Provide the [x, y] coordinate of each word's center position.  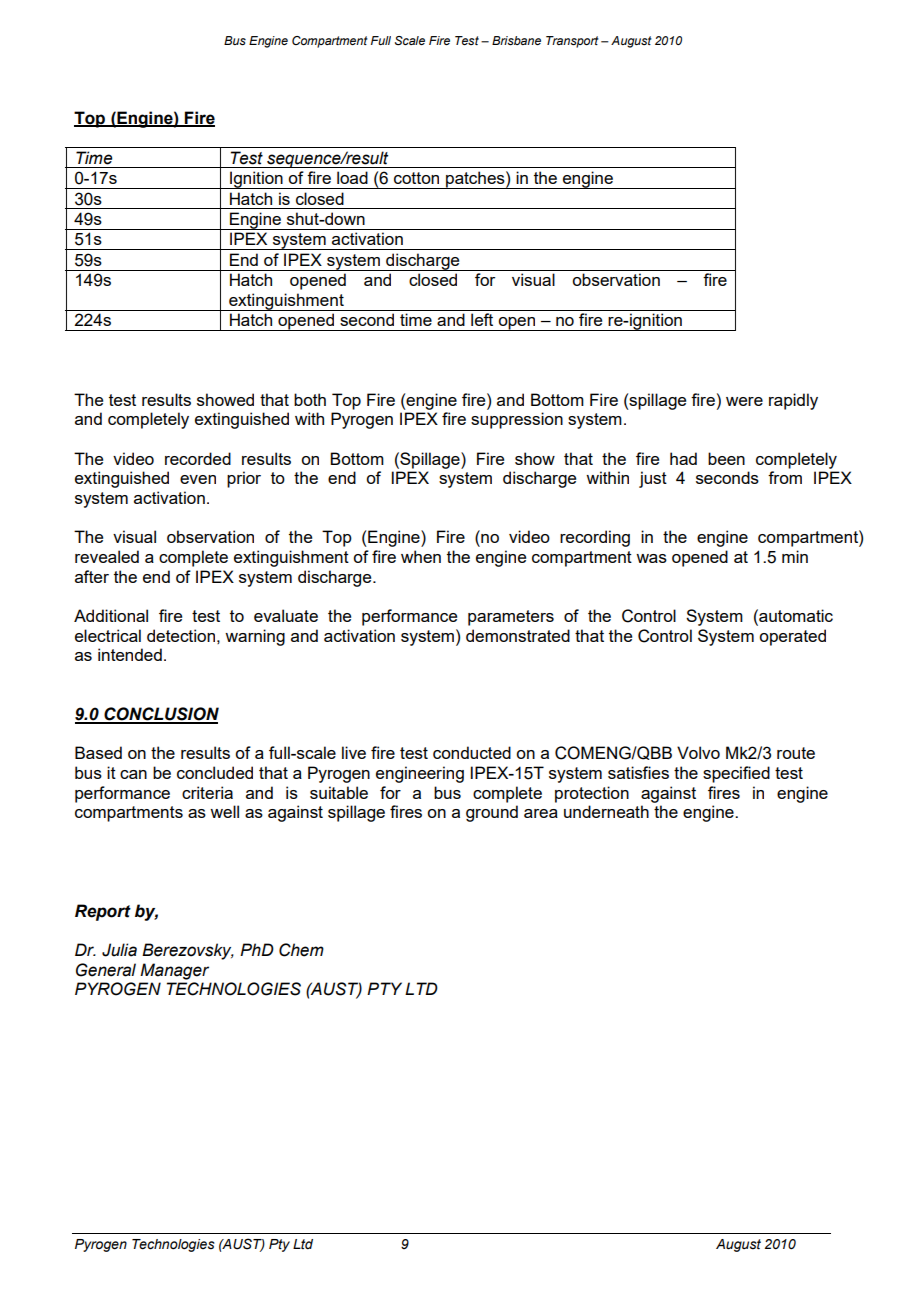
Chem [301, 950]
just [653, 479]
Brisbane [516, 40]
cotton [416, 178]
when [421, 556]
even [198, 479]
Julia [119, 950]
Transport [572, 42]
